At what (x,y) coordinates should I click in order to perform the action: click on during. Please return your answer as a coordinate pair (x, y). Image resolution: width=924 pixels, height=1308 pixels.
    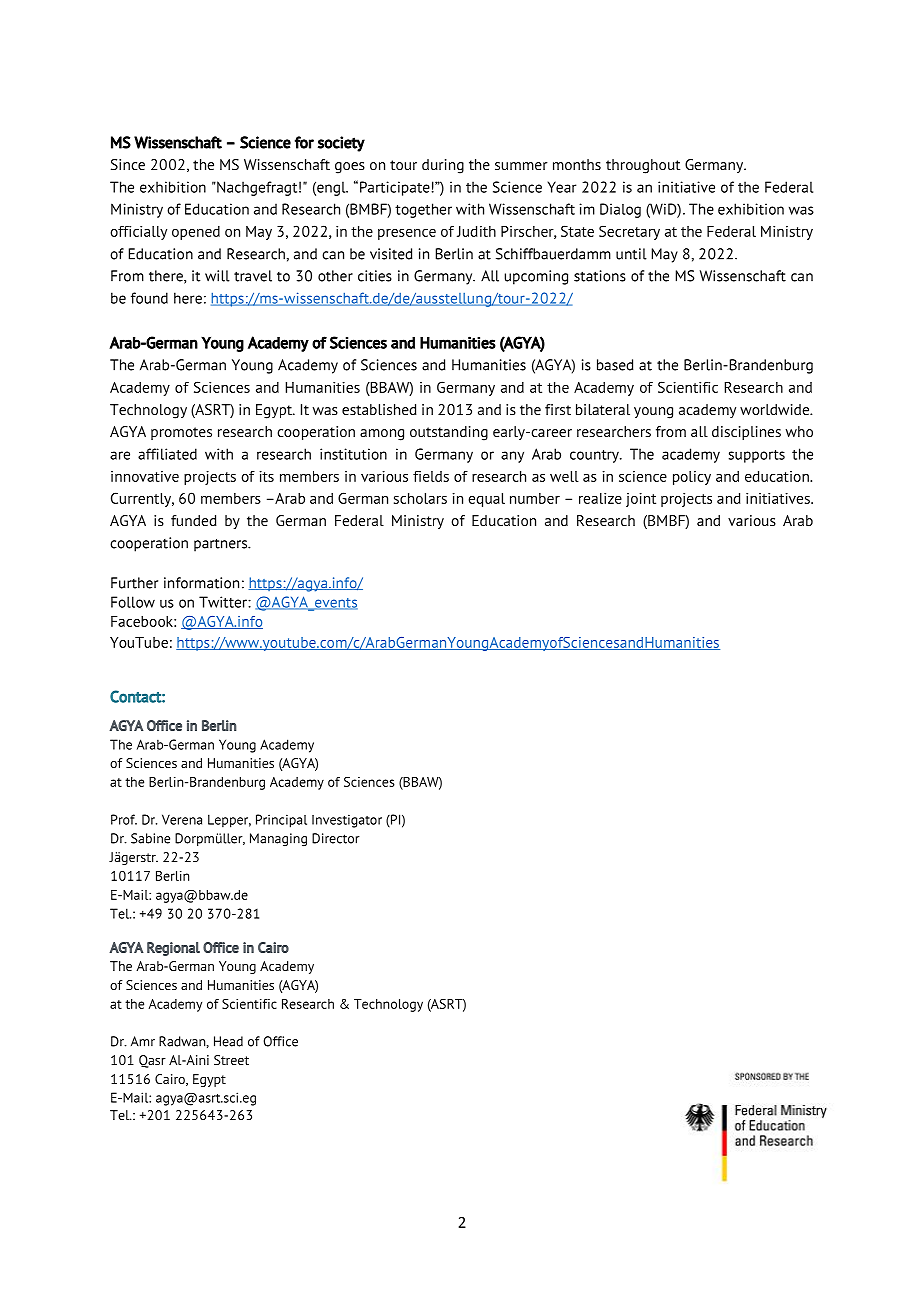
    Looking at the image, I should click on (443, 166).
